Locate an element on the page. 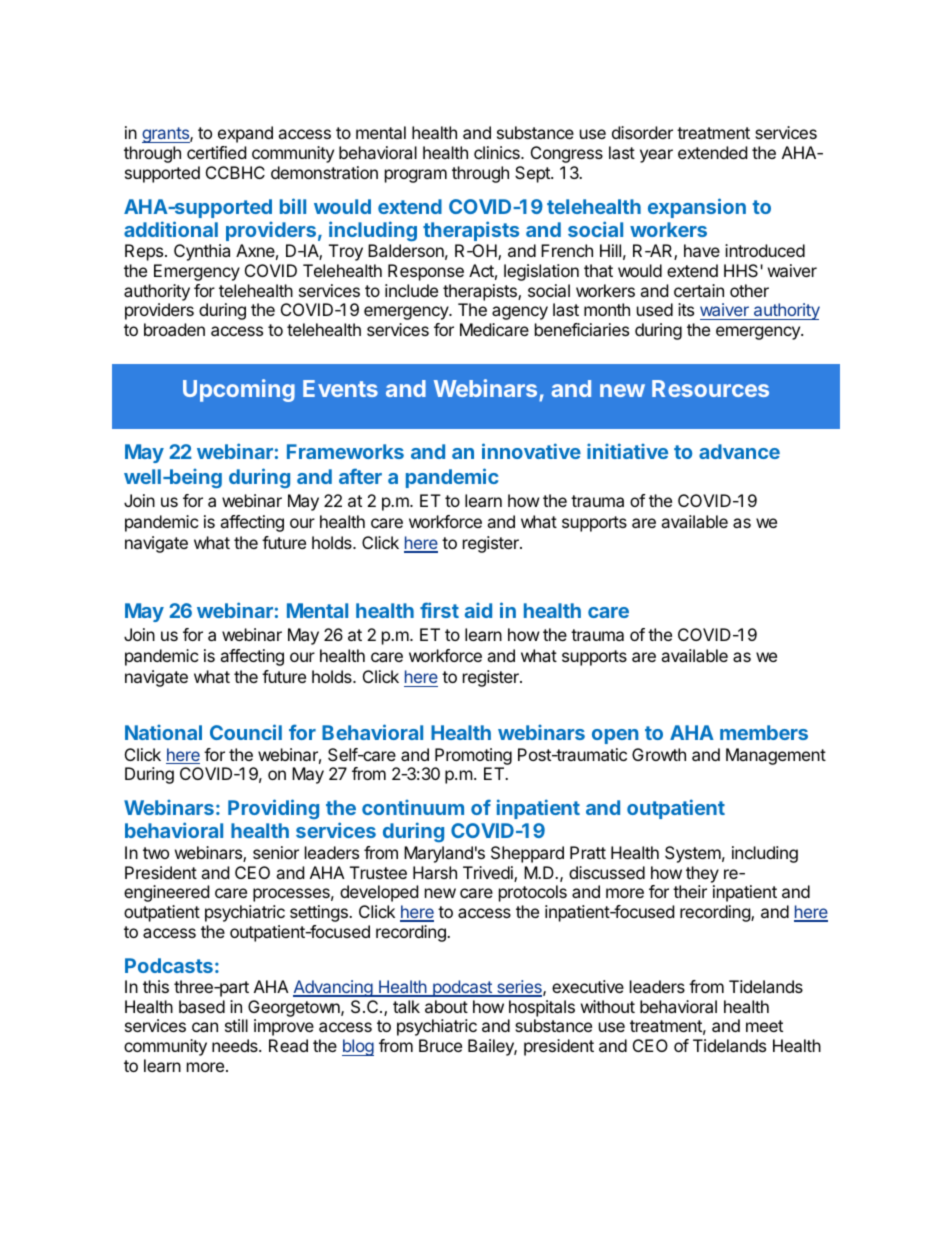  advance is located at coordinates (739, 451).
